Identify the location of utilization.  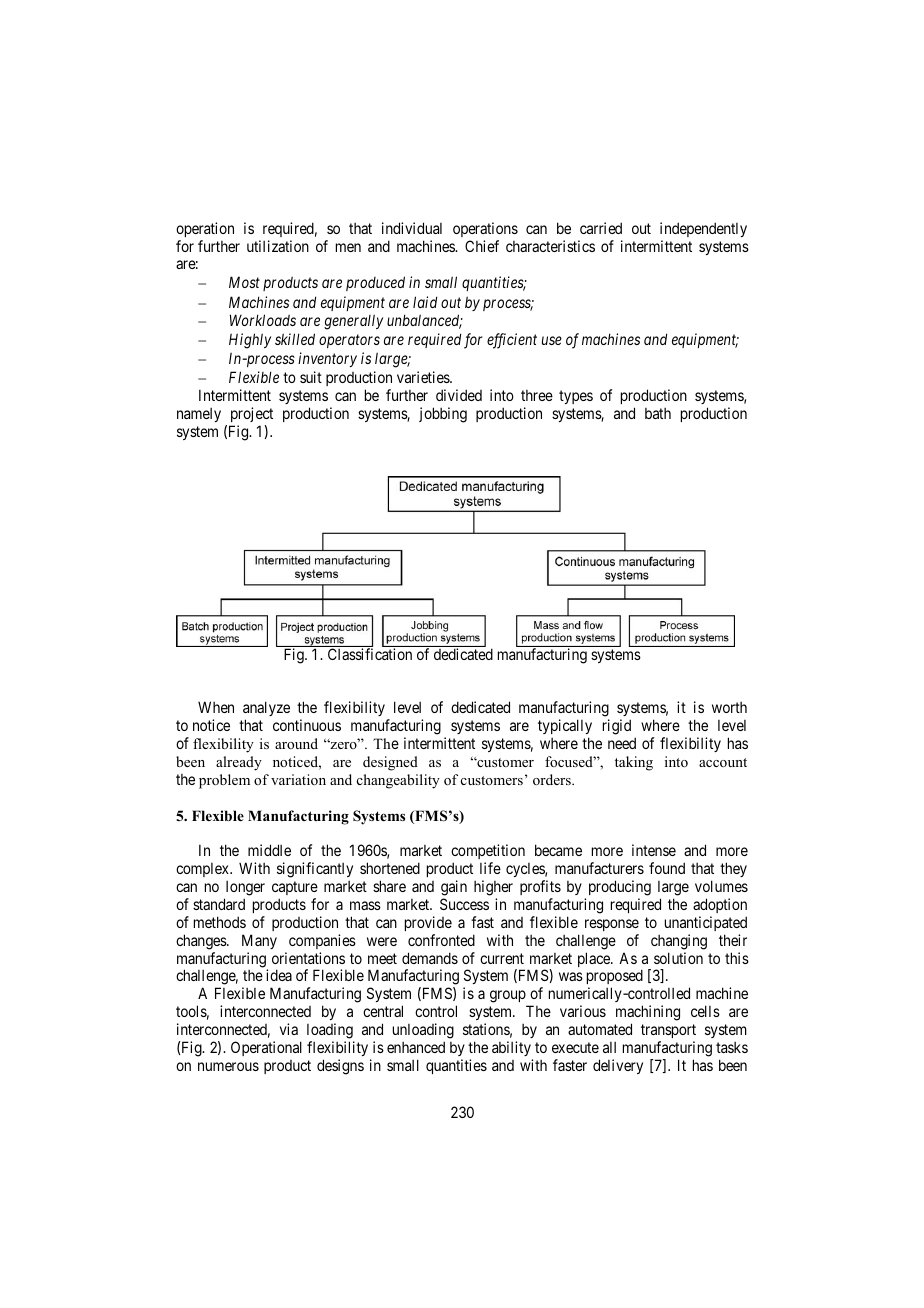
(278, 246).
